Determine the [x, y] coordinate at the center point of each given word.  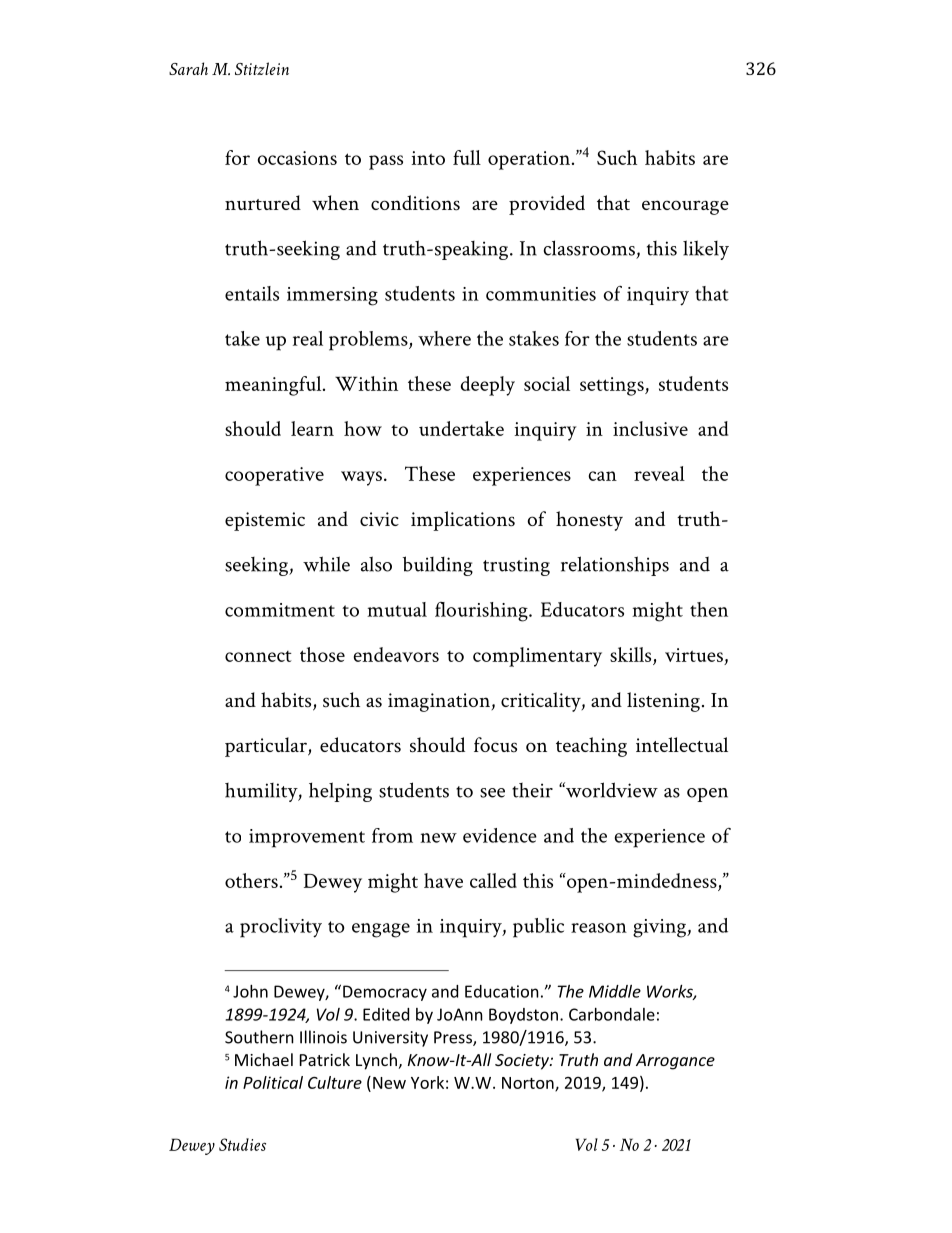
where [444, 338]
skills [630, 654]
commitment [280, 610]
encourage [685, 207]
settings [613, 386]
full [467, 157]
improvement [307, 838]
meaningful [274, 386]
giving [660, 928]
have [443, 880]
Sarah [188, 68]
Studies [242, 1144]
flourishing [482, 612]
